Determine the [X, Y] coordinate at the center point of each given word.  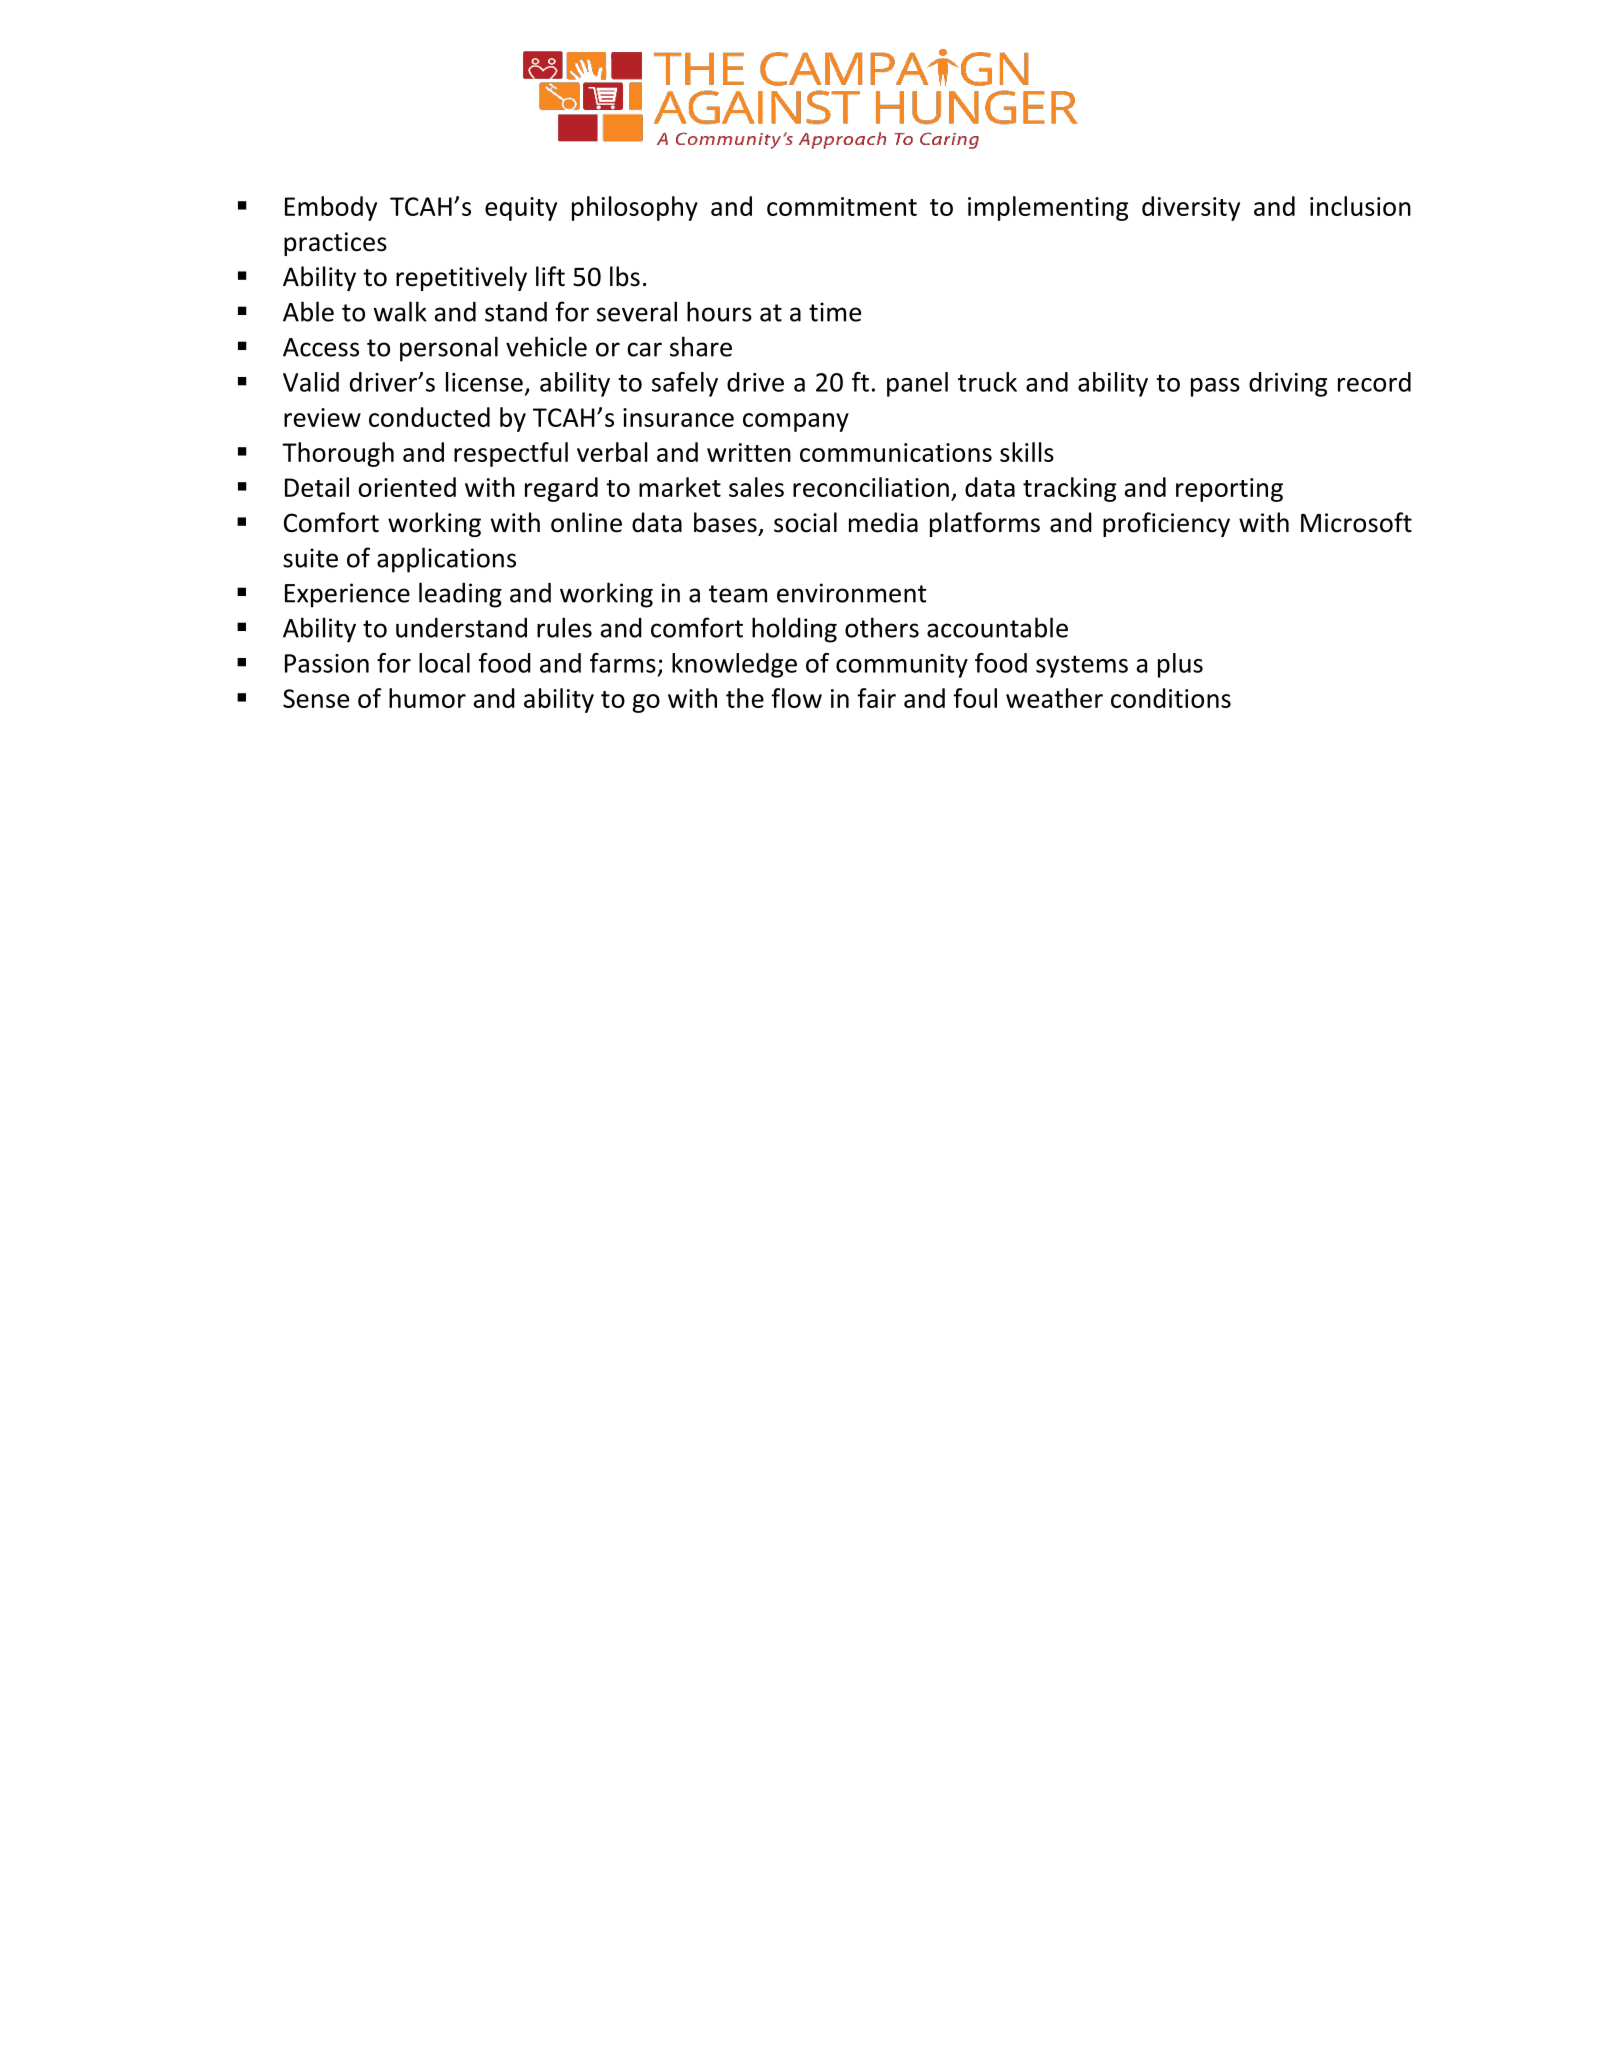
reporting [1229, 490]
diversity [1191, 208]
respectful [511, 454]
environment [851, 593]
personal [449, 349]
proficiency [1166, 524]
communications [896, 452]
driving [1288, 384]
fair [876, 698]
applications [446, 560]
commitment [842, 206]
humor [427, 698]
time [835, 312]
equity [521, 209]
